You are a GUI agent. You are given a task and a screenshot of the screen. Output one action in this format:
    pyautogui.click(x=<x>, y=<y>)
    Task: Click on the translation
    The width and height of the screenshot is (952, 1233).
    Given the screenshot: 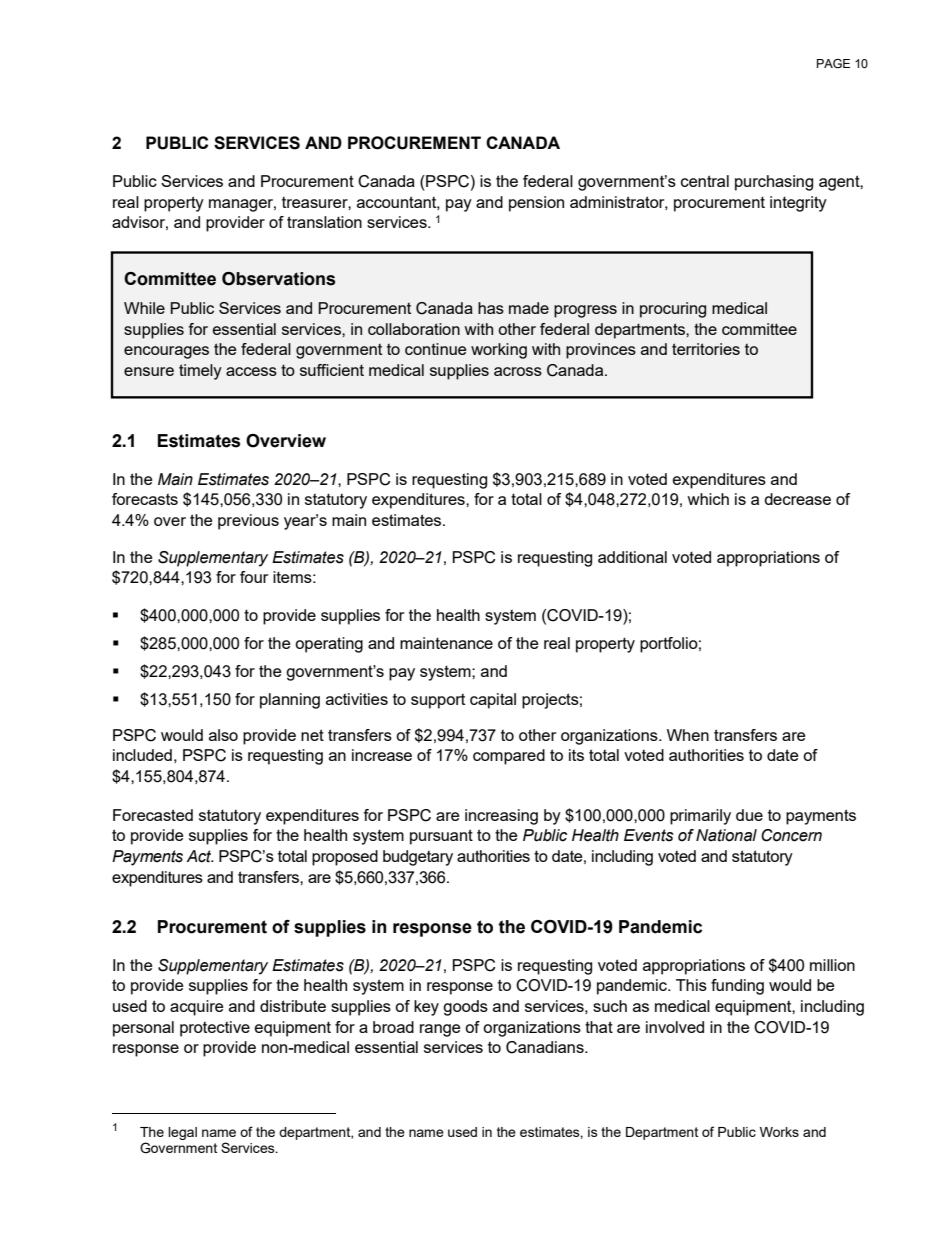 What is the action you would take?
    pyautogui.click(x=324, y=222)
